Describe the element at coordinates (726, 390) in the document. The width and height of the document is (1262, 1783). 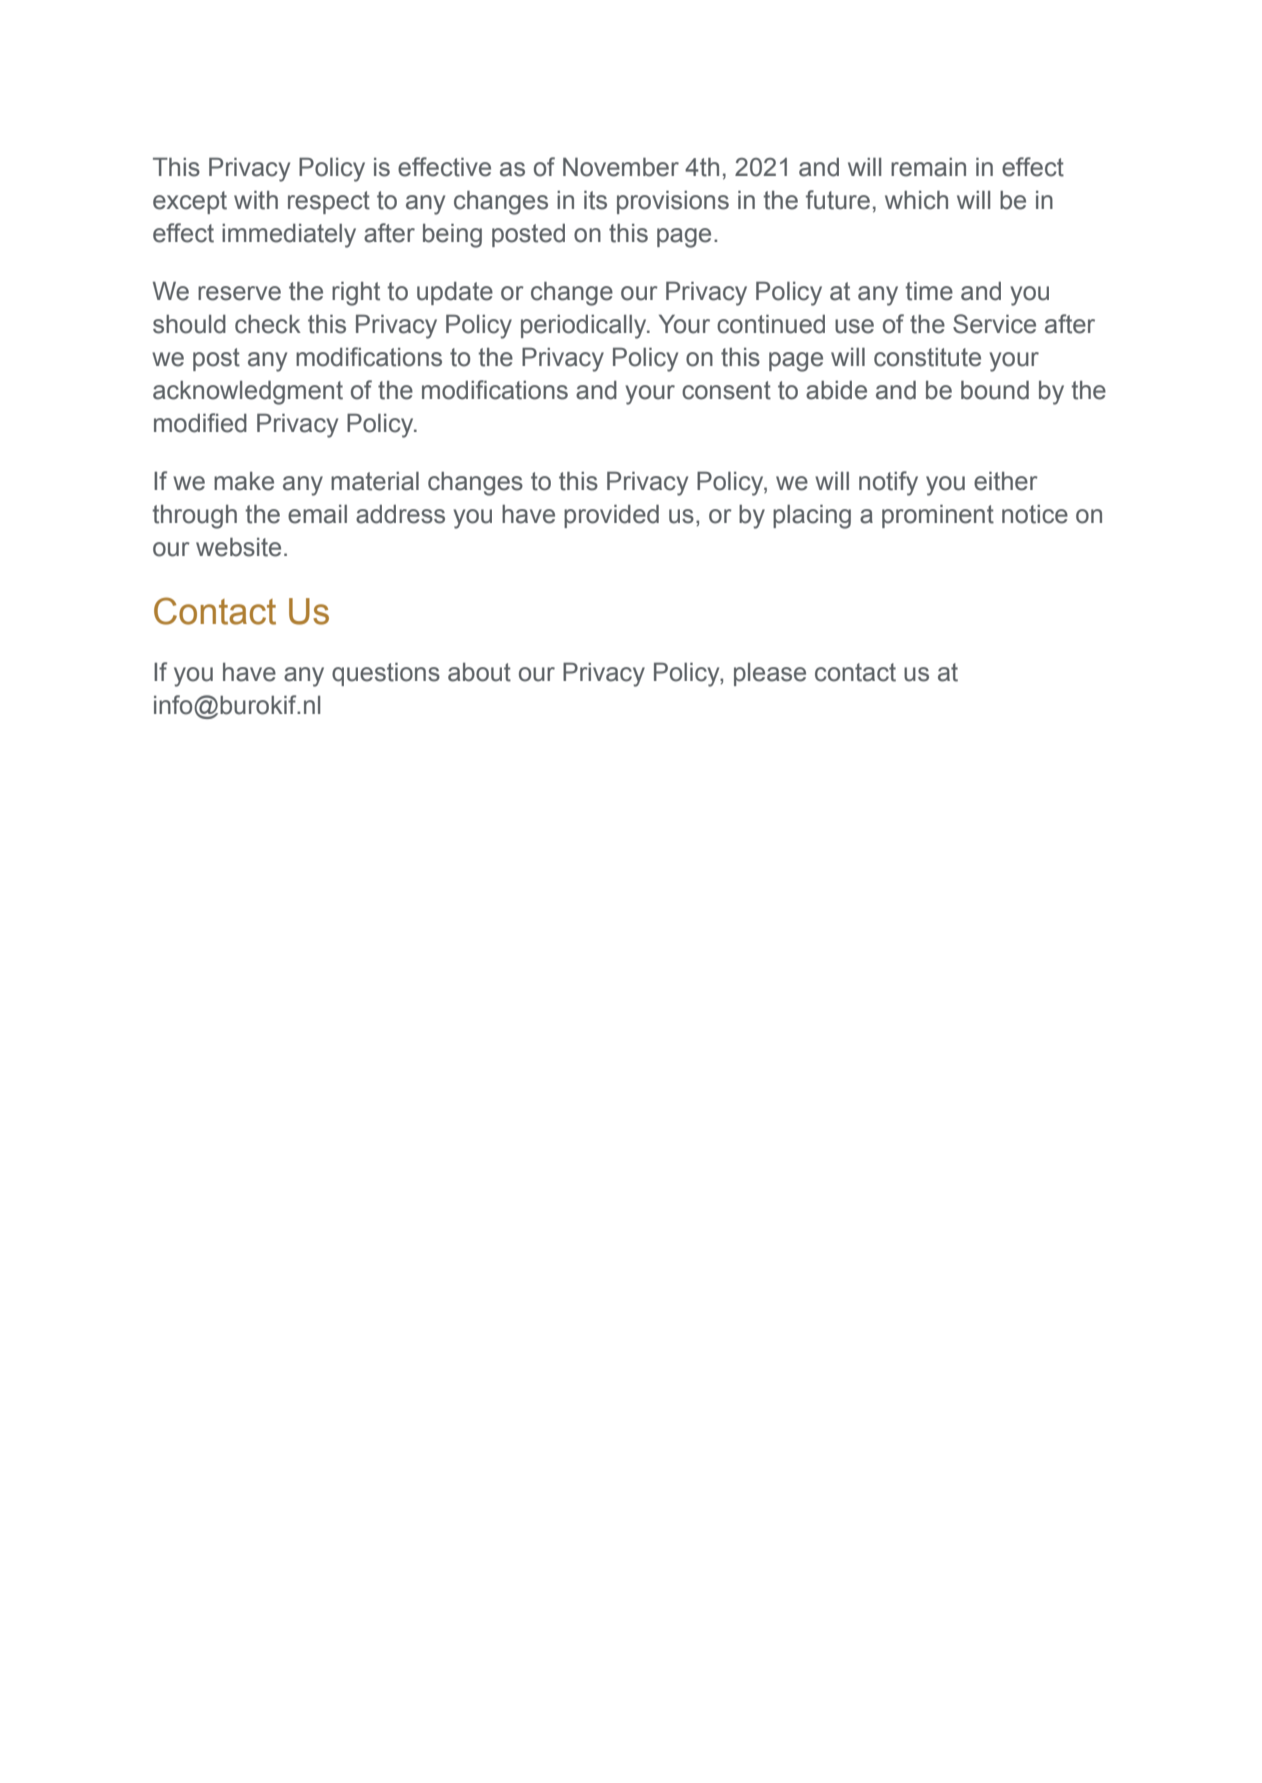
I see `consent` at that location.
